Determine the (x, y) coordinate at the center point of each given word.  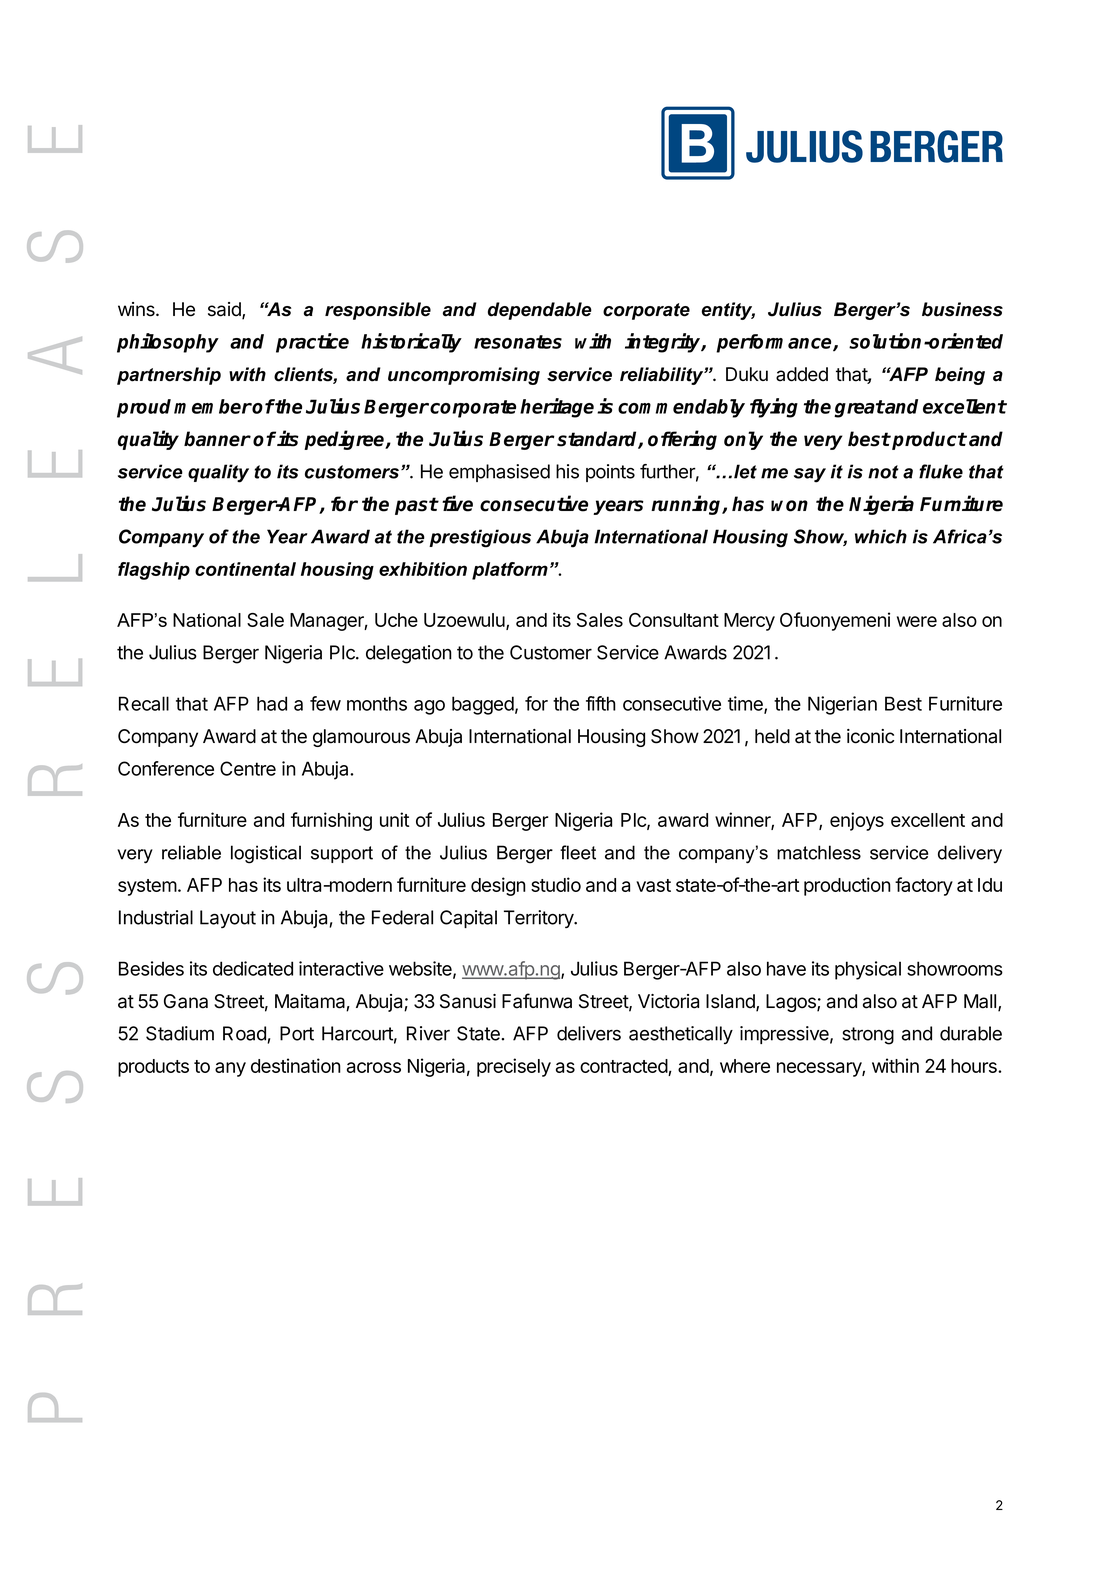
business (962, 309)
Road (245, 1034)
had (272, 703)
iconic (870, 736)
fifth (601, 703)
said (225, 310)
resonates (518, 342)
